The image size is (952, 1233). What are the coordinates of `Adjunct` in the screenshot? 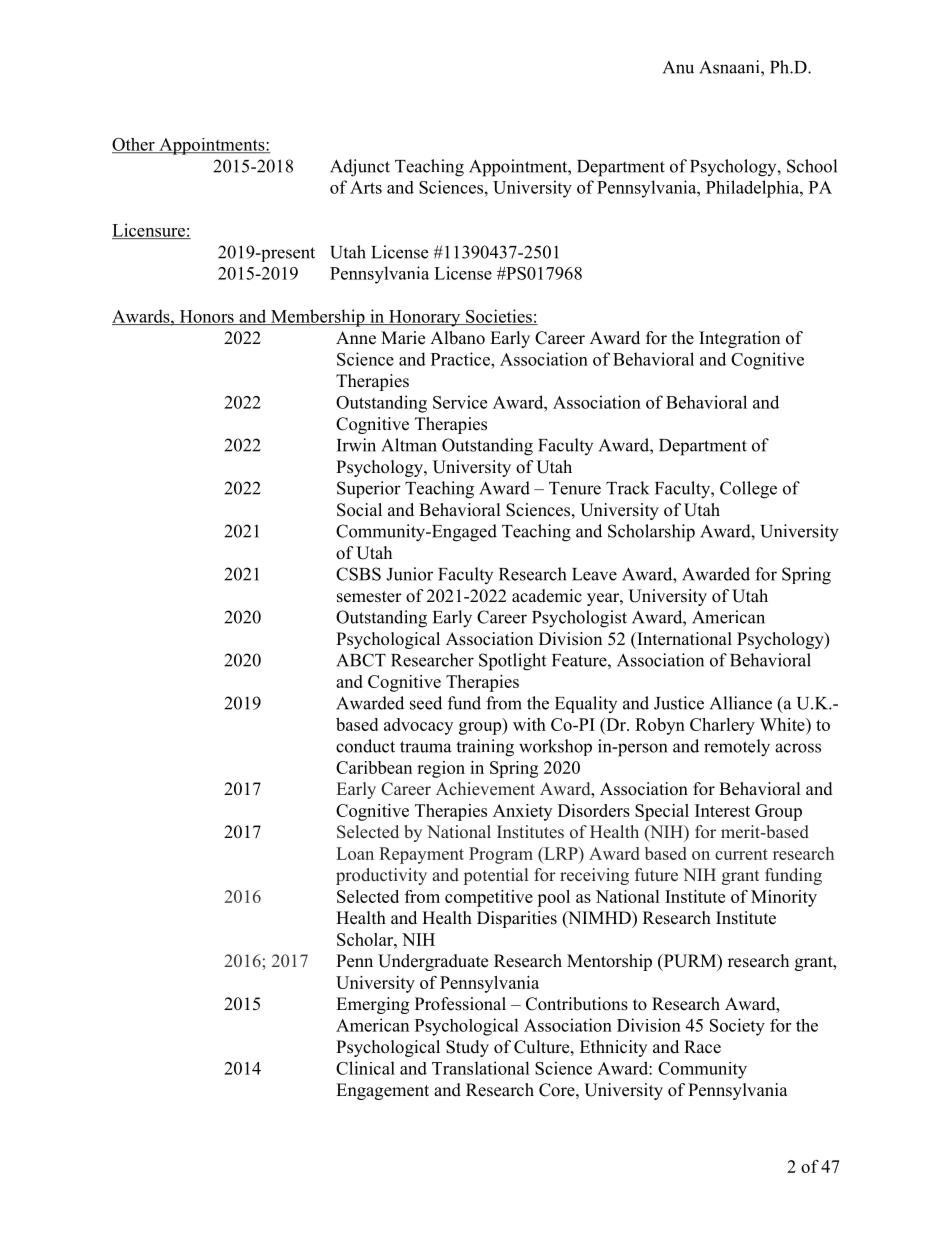 It's located at (360, 168).
